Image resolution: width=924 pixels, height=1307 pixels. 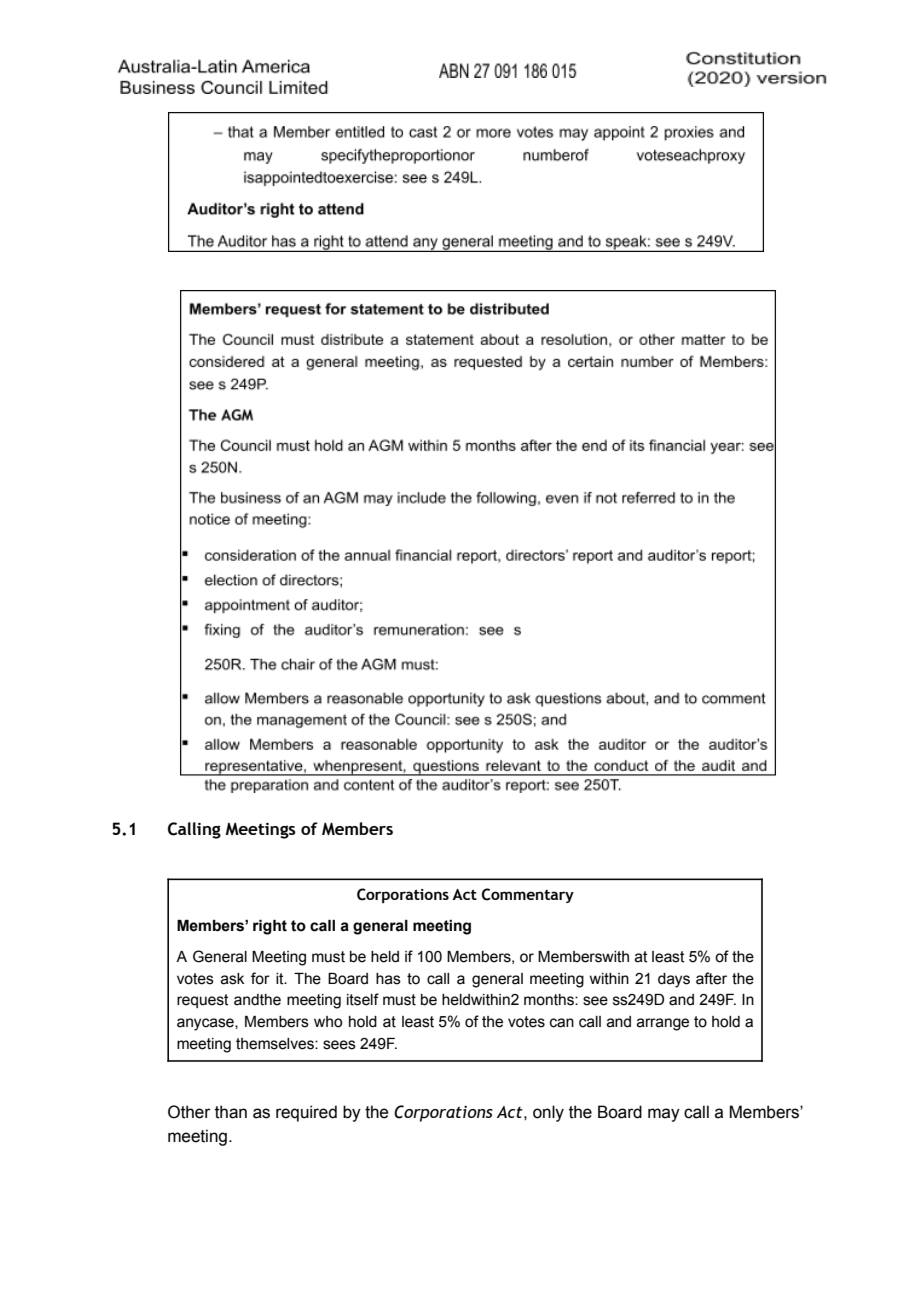 I want to click on only, so click(x=548, y=1113).
